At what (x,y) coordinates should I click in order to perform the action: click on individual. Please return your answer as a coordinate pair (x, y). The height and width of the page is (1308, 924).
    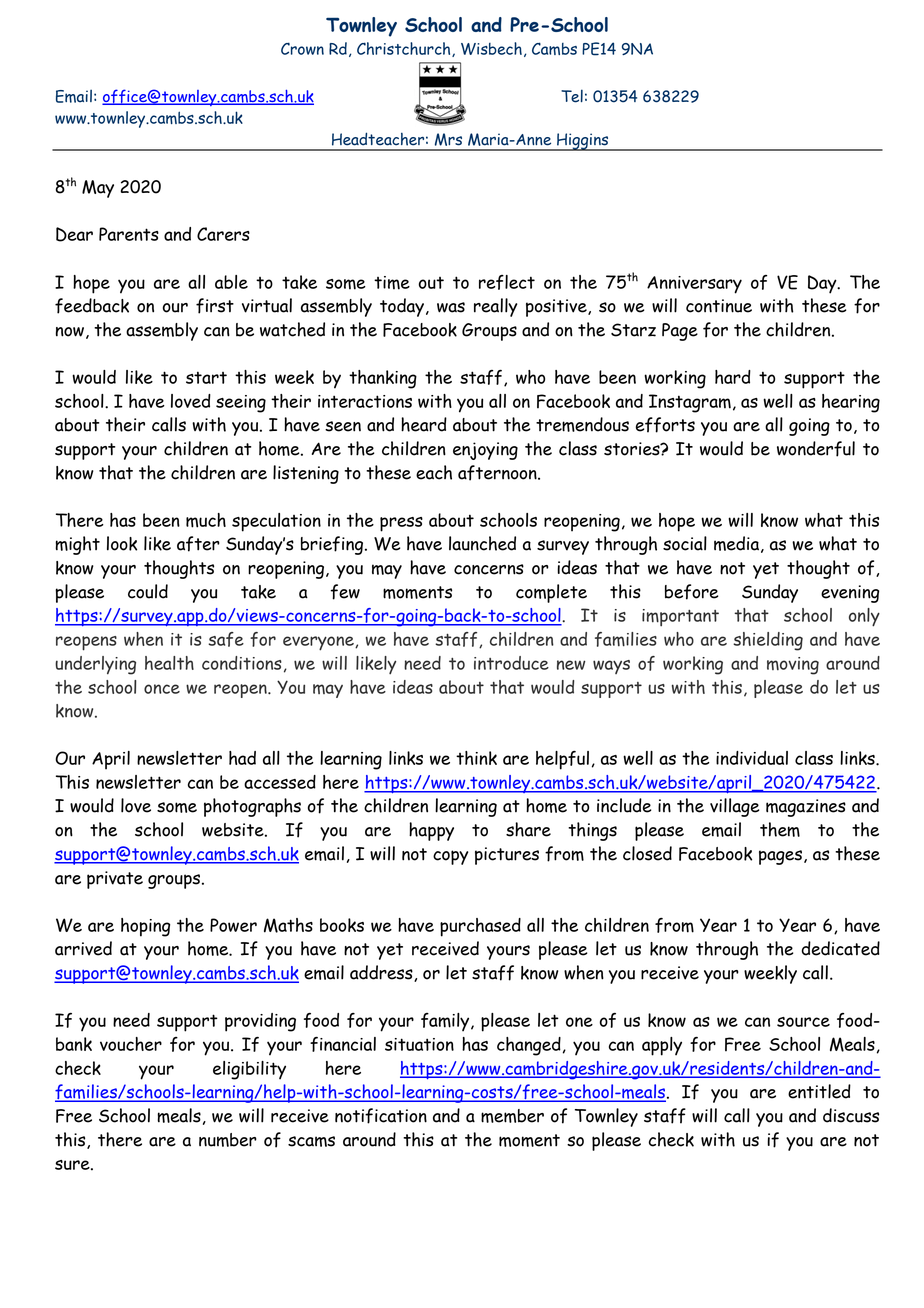
    Looking at the image, I should click on (752, 758).
